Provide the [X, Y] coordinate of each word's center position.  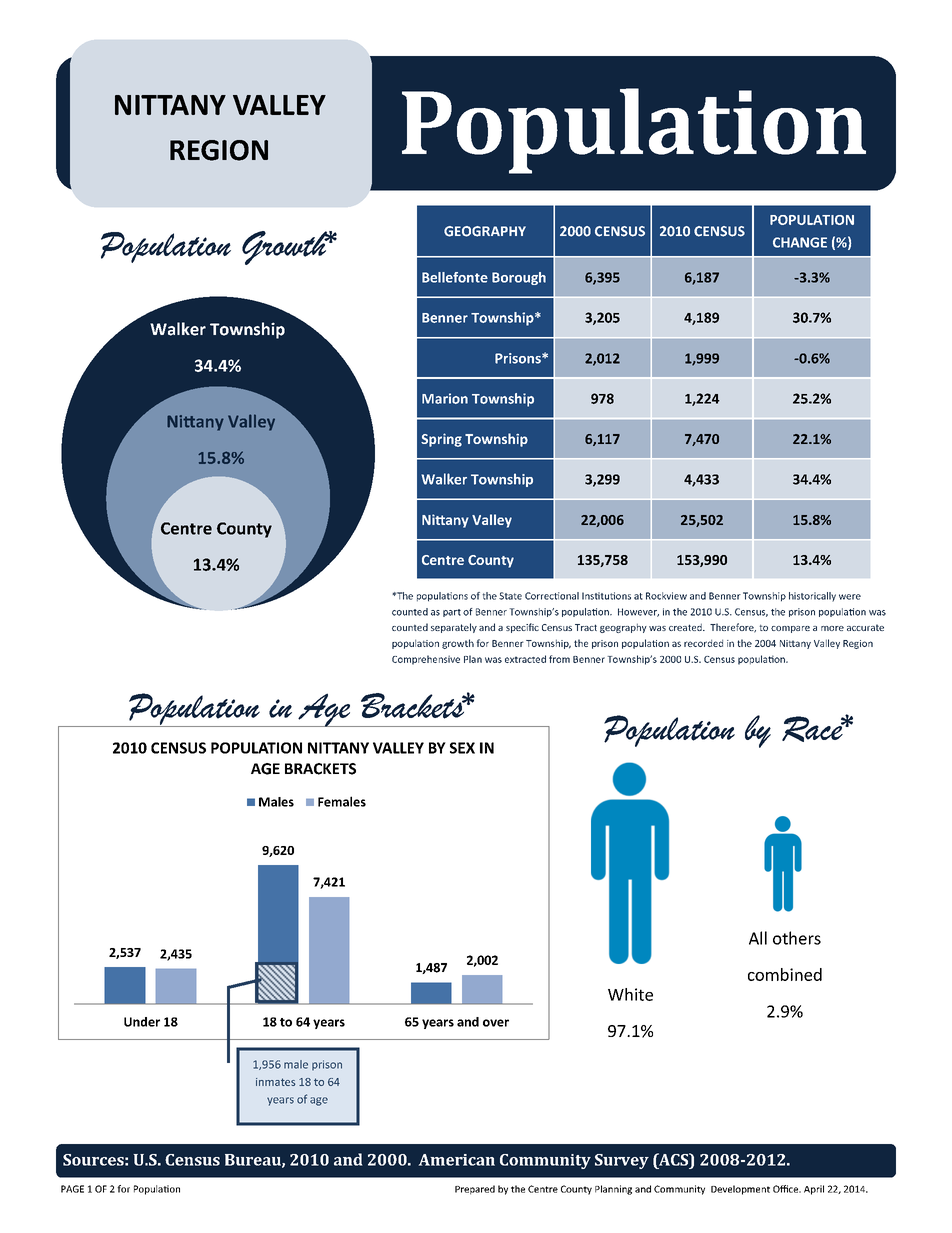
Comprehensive [426, 660]
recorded [703, 643]
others [797, 938]
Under [142, 1022]
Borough [519, 278]
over [496, 1023]
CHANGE [800, 242]
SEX [462, 748]
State [510, 596]
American [456, 1160]
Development [740, 1190]
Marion [445, 398]
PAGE [72, 1189]
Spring [441, 440]
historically [812, 597]
